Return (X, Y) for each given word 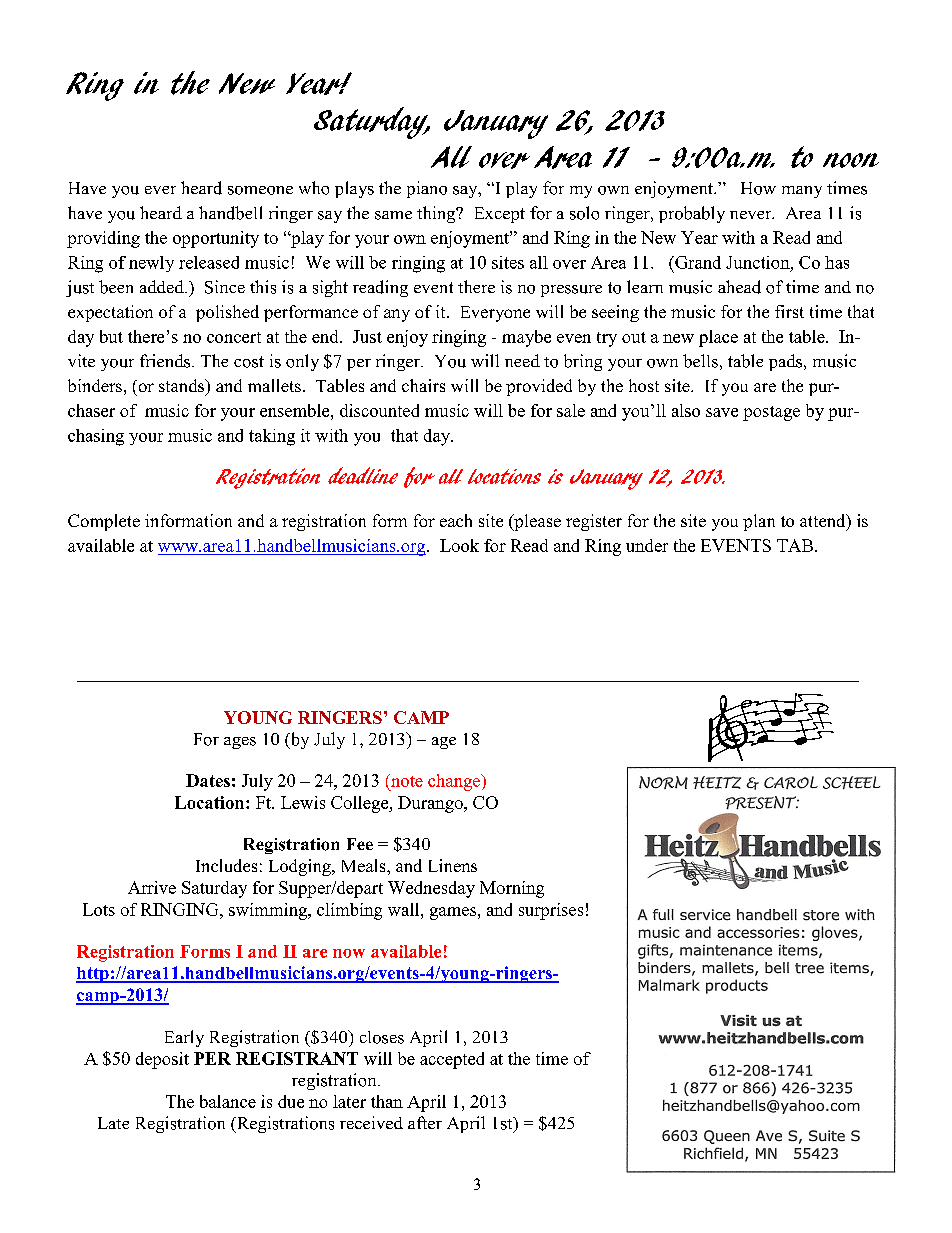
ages (240, 743)
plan (759, 522)
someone (260, 190)
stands (183, 387)
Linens (453, 865)
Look (459, 545)
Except (500, 215)
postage (771, 413)
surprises (551, 911)
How (758, 188)
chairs (423, 385)
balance (228, 1101)
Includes (226, 865)
